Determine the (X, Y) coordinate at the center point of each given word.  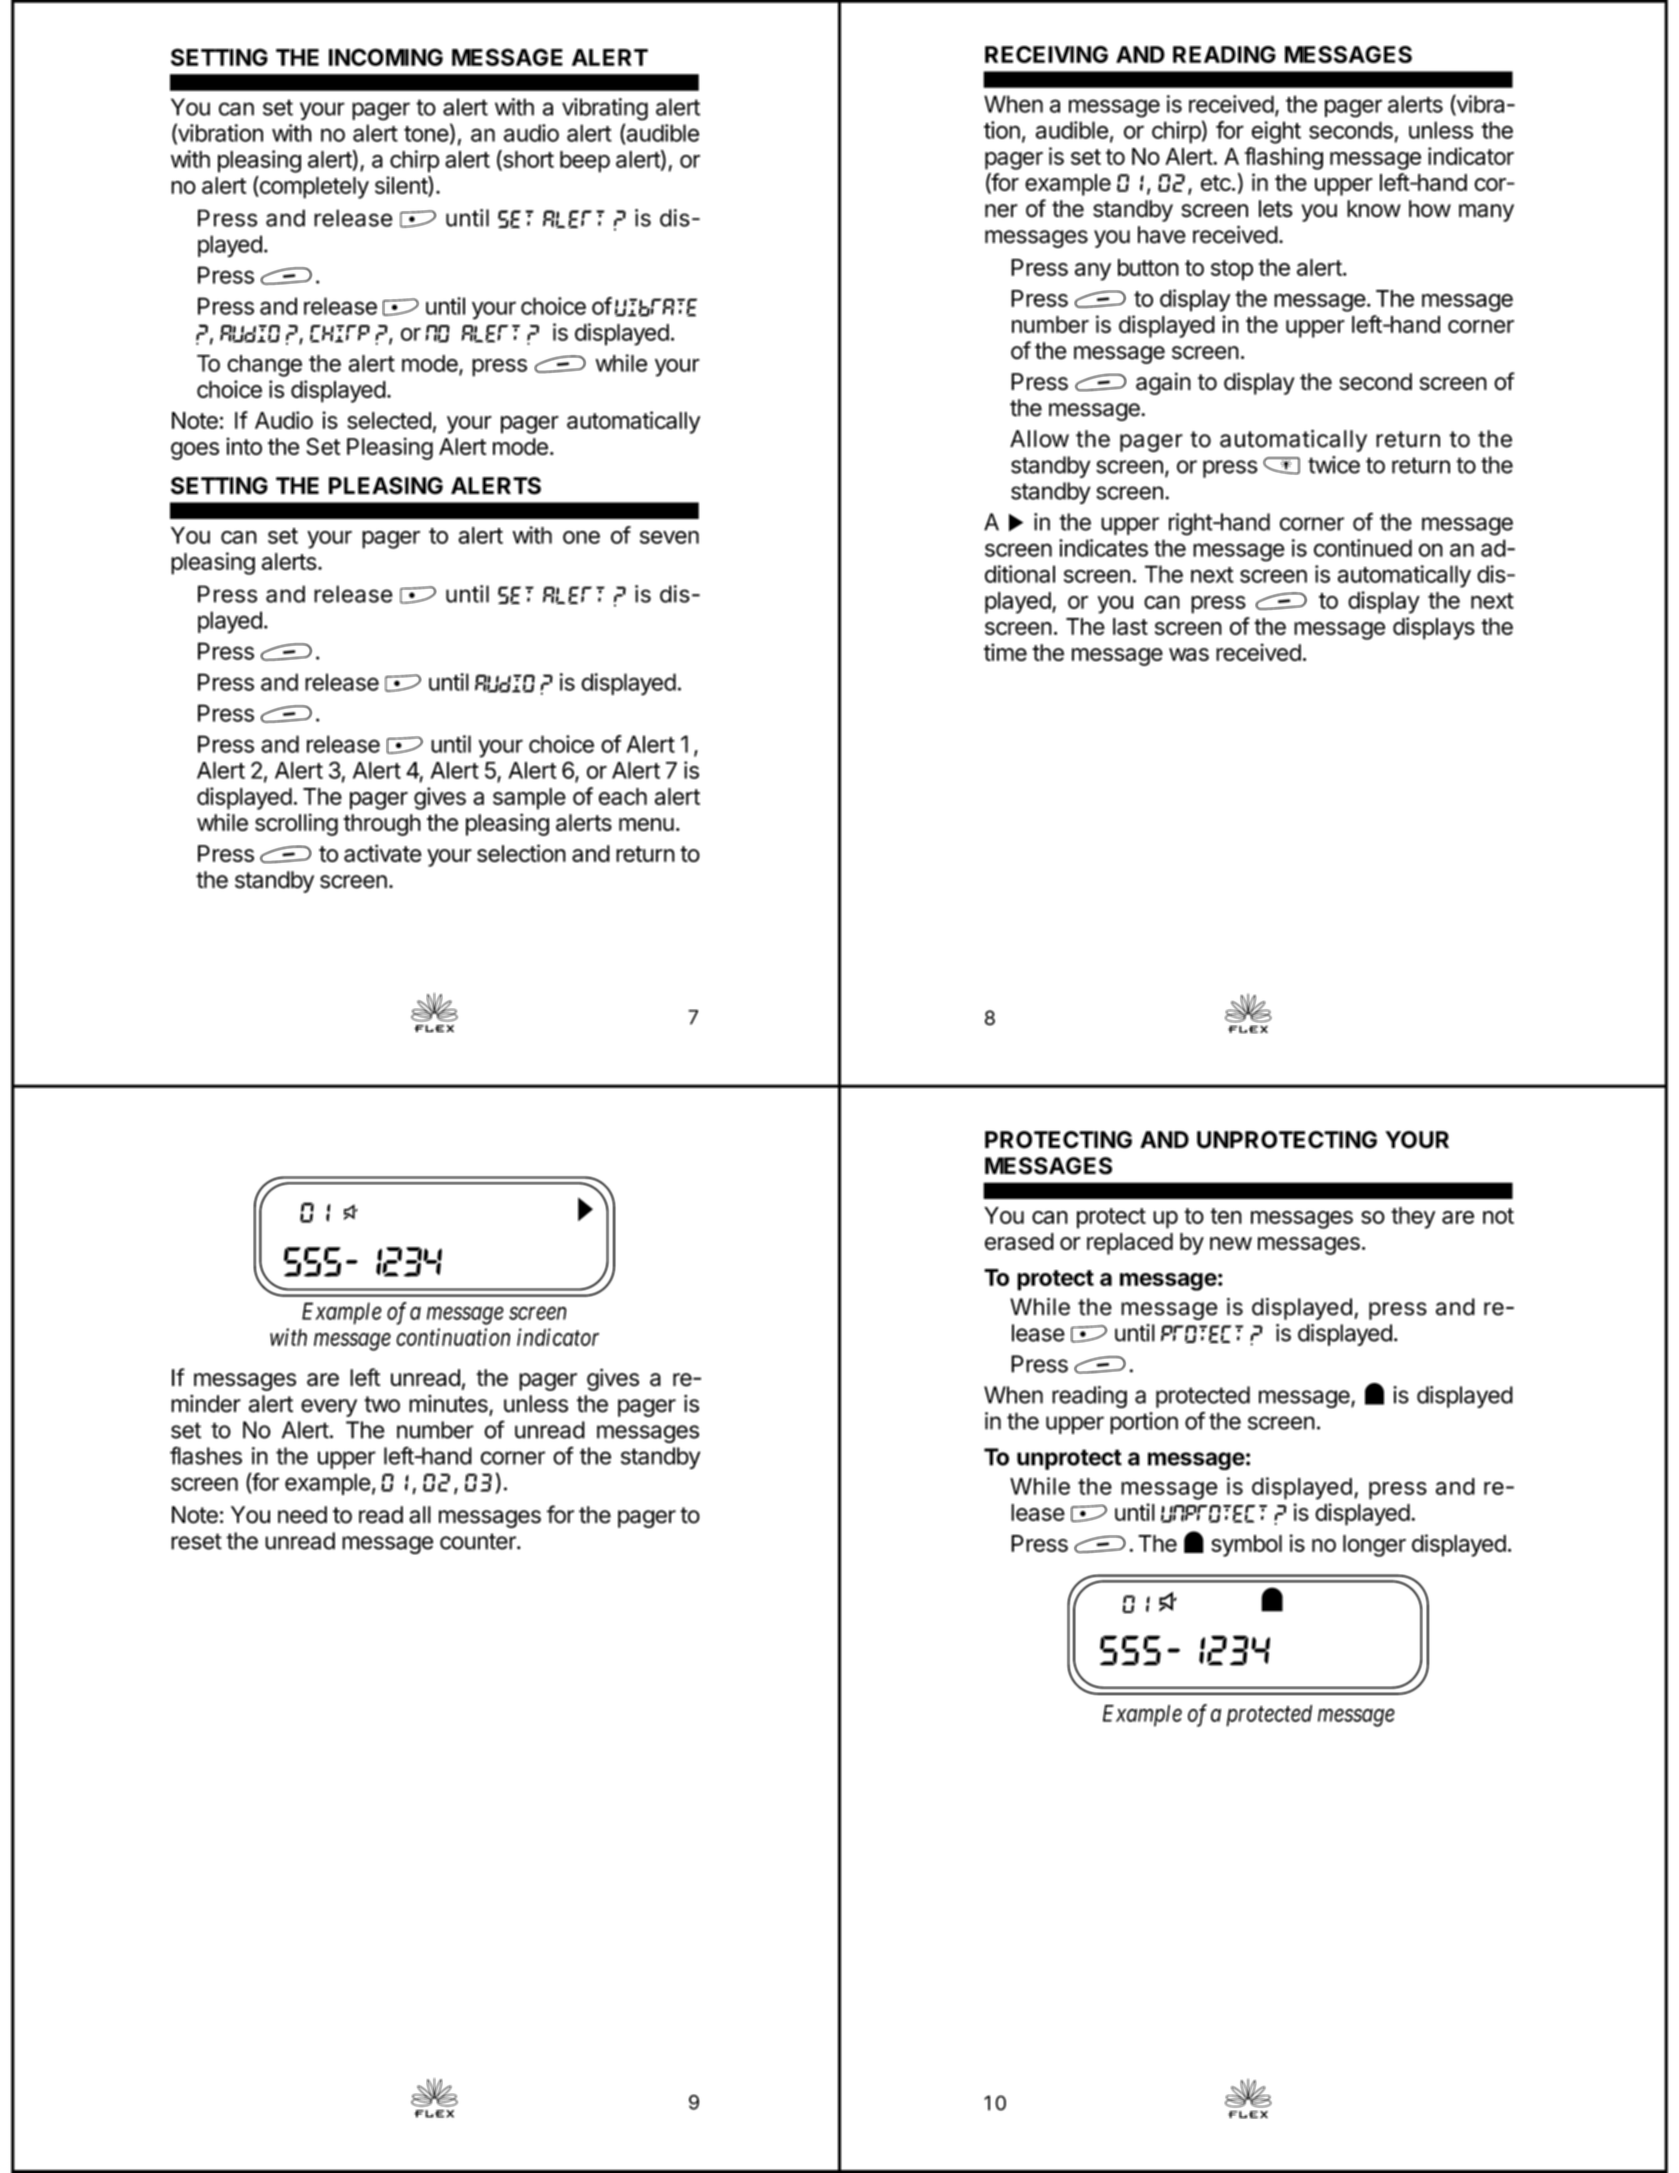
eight (1276, 132)
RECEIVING (1046, 54)
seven (669, 537)
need (302, 1515)
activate (383, 853)
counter (479, 1541)
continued (1363, 548)
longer (1374, 1546)
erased (1019, 1241)
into (244, 446)
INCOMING (386, 57)
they (1413, 1218)
